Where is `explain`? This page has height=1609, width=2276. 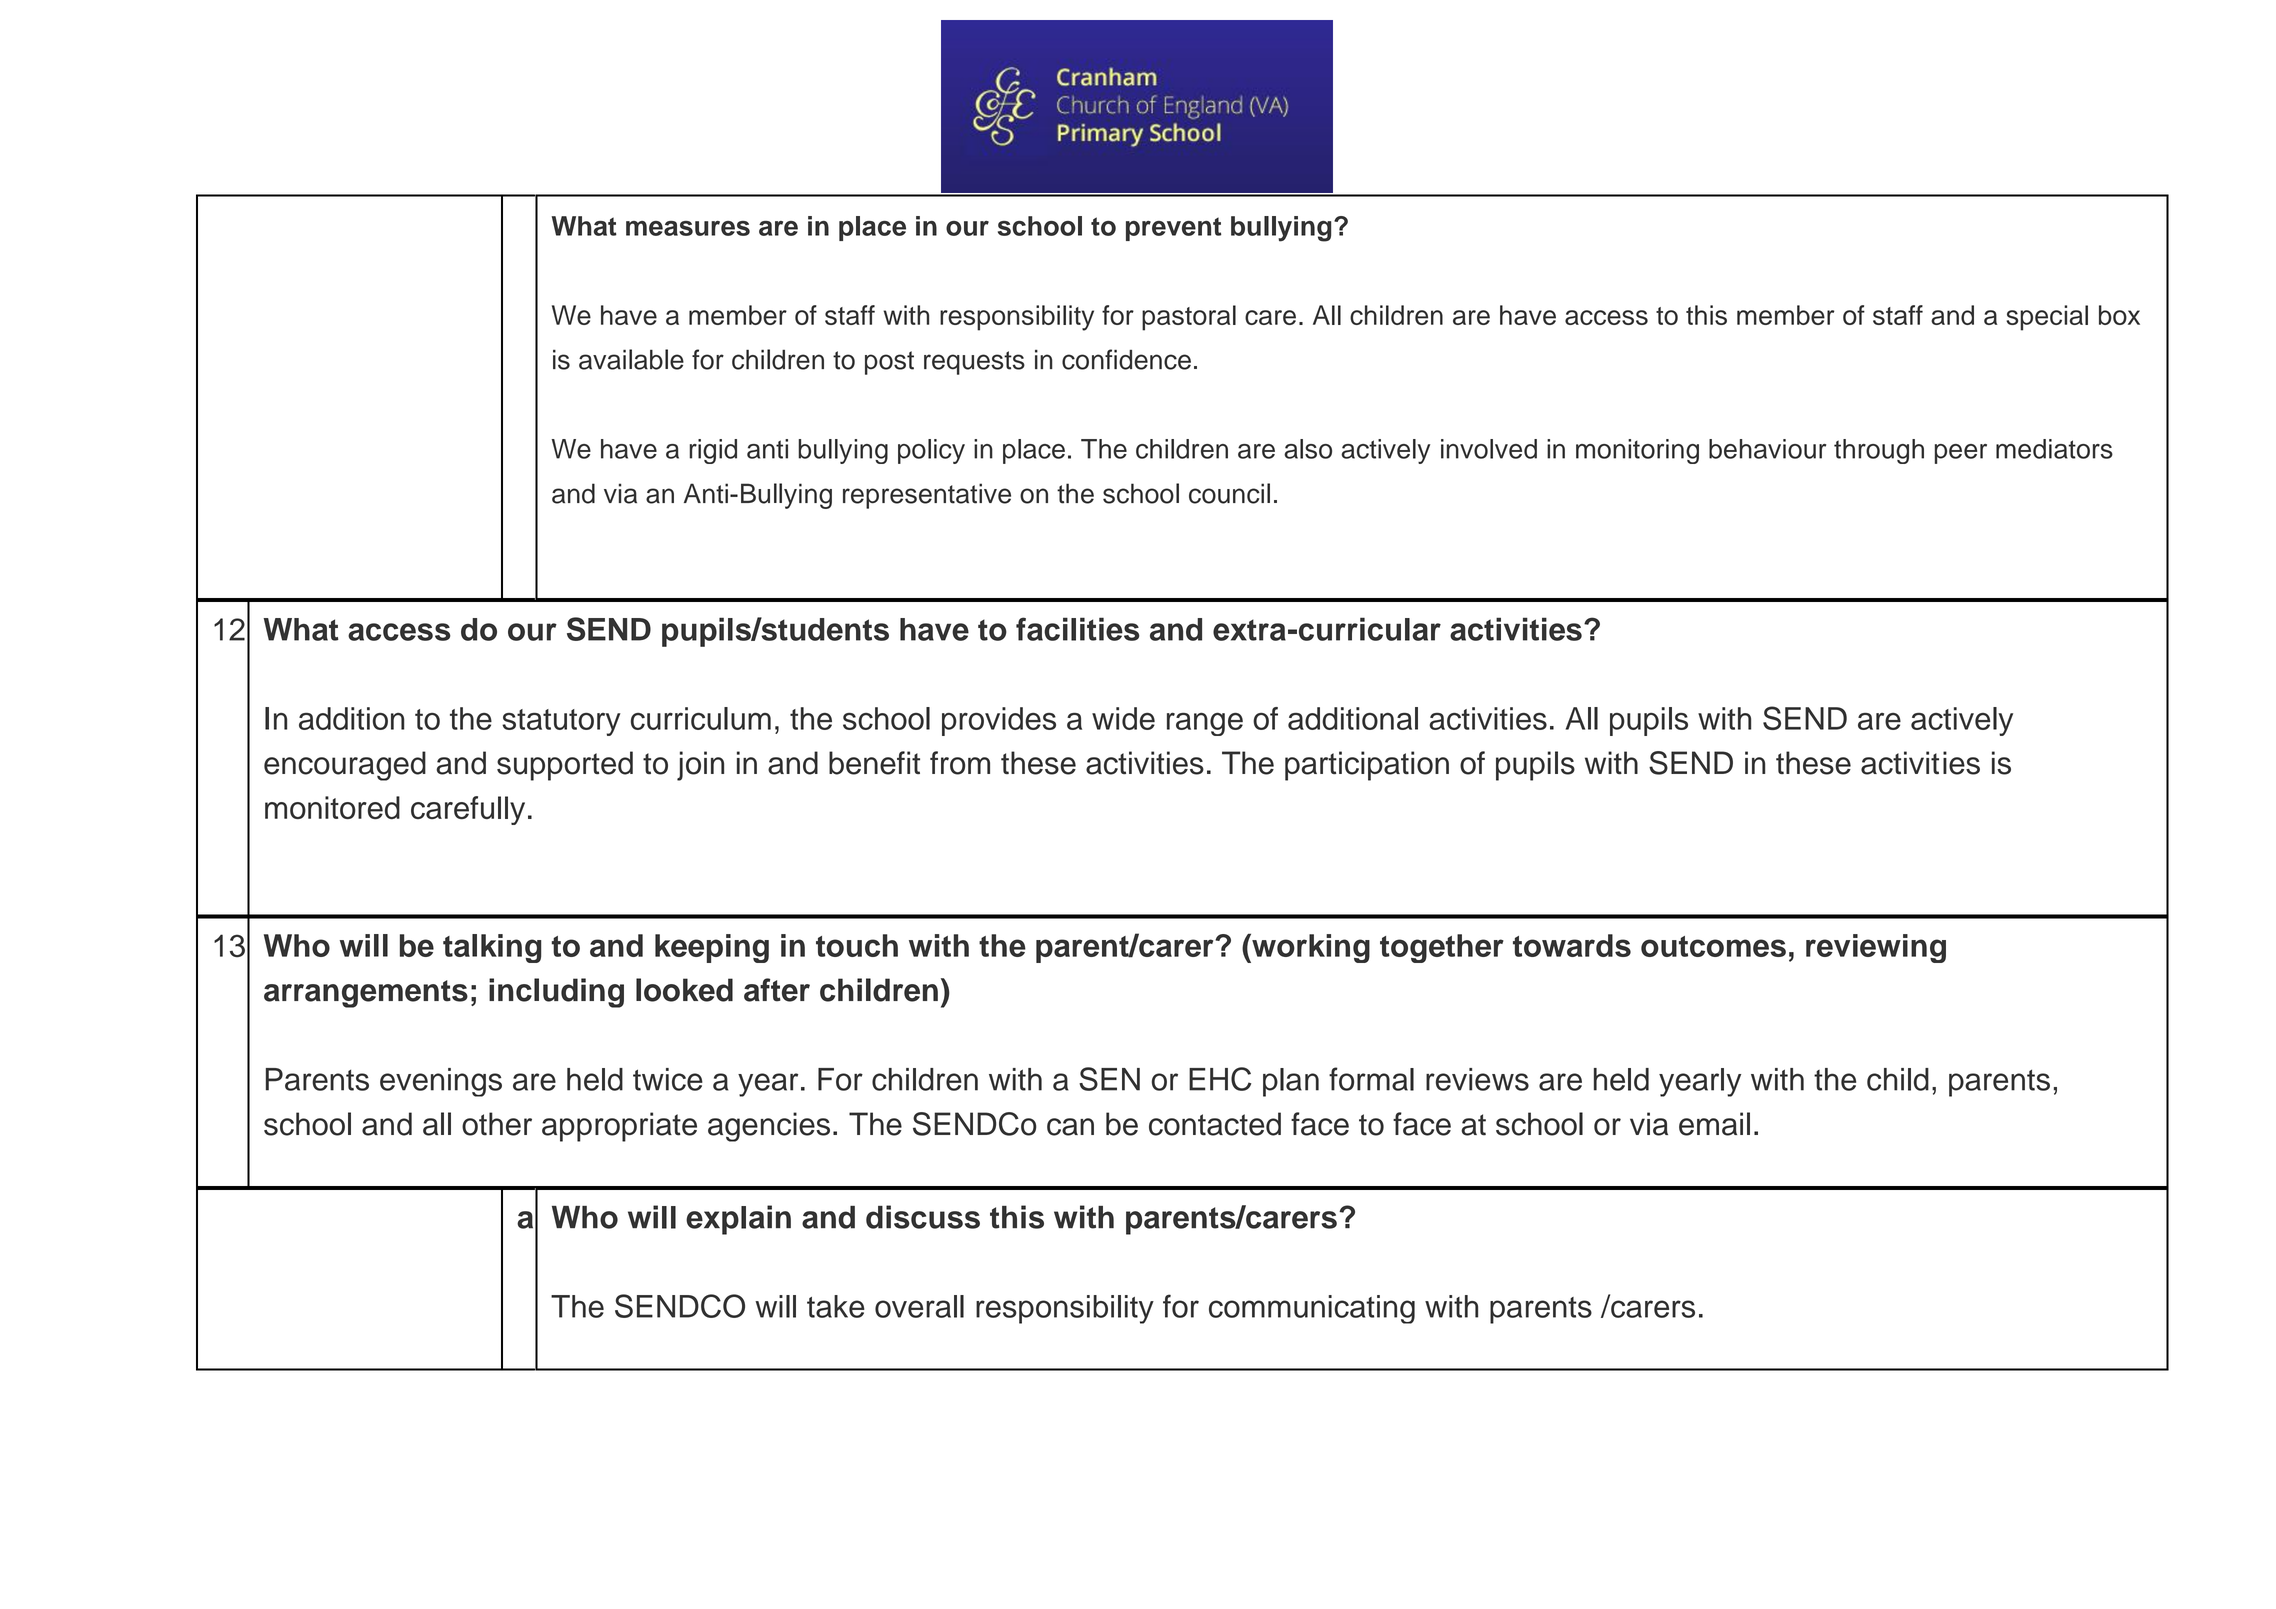 explain is located at coordinates (738, 1220).
